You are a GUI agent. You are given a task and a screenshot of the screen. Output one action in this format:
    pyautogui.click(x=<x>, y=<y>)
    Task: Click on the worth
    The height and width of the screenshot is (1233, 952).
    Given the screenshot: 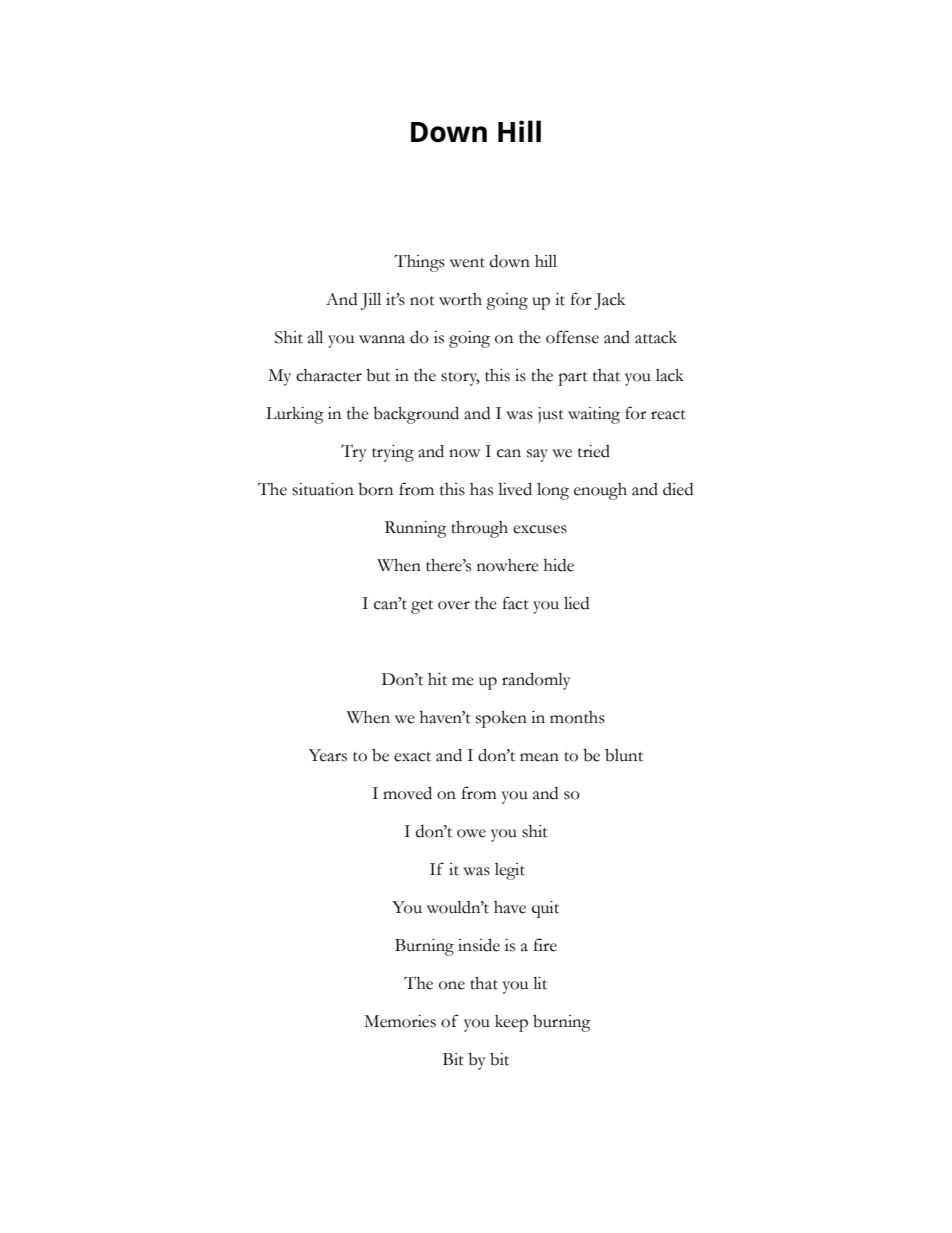 What is the action you would take?
    pyautogui.click(x=460, y=299)
